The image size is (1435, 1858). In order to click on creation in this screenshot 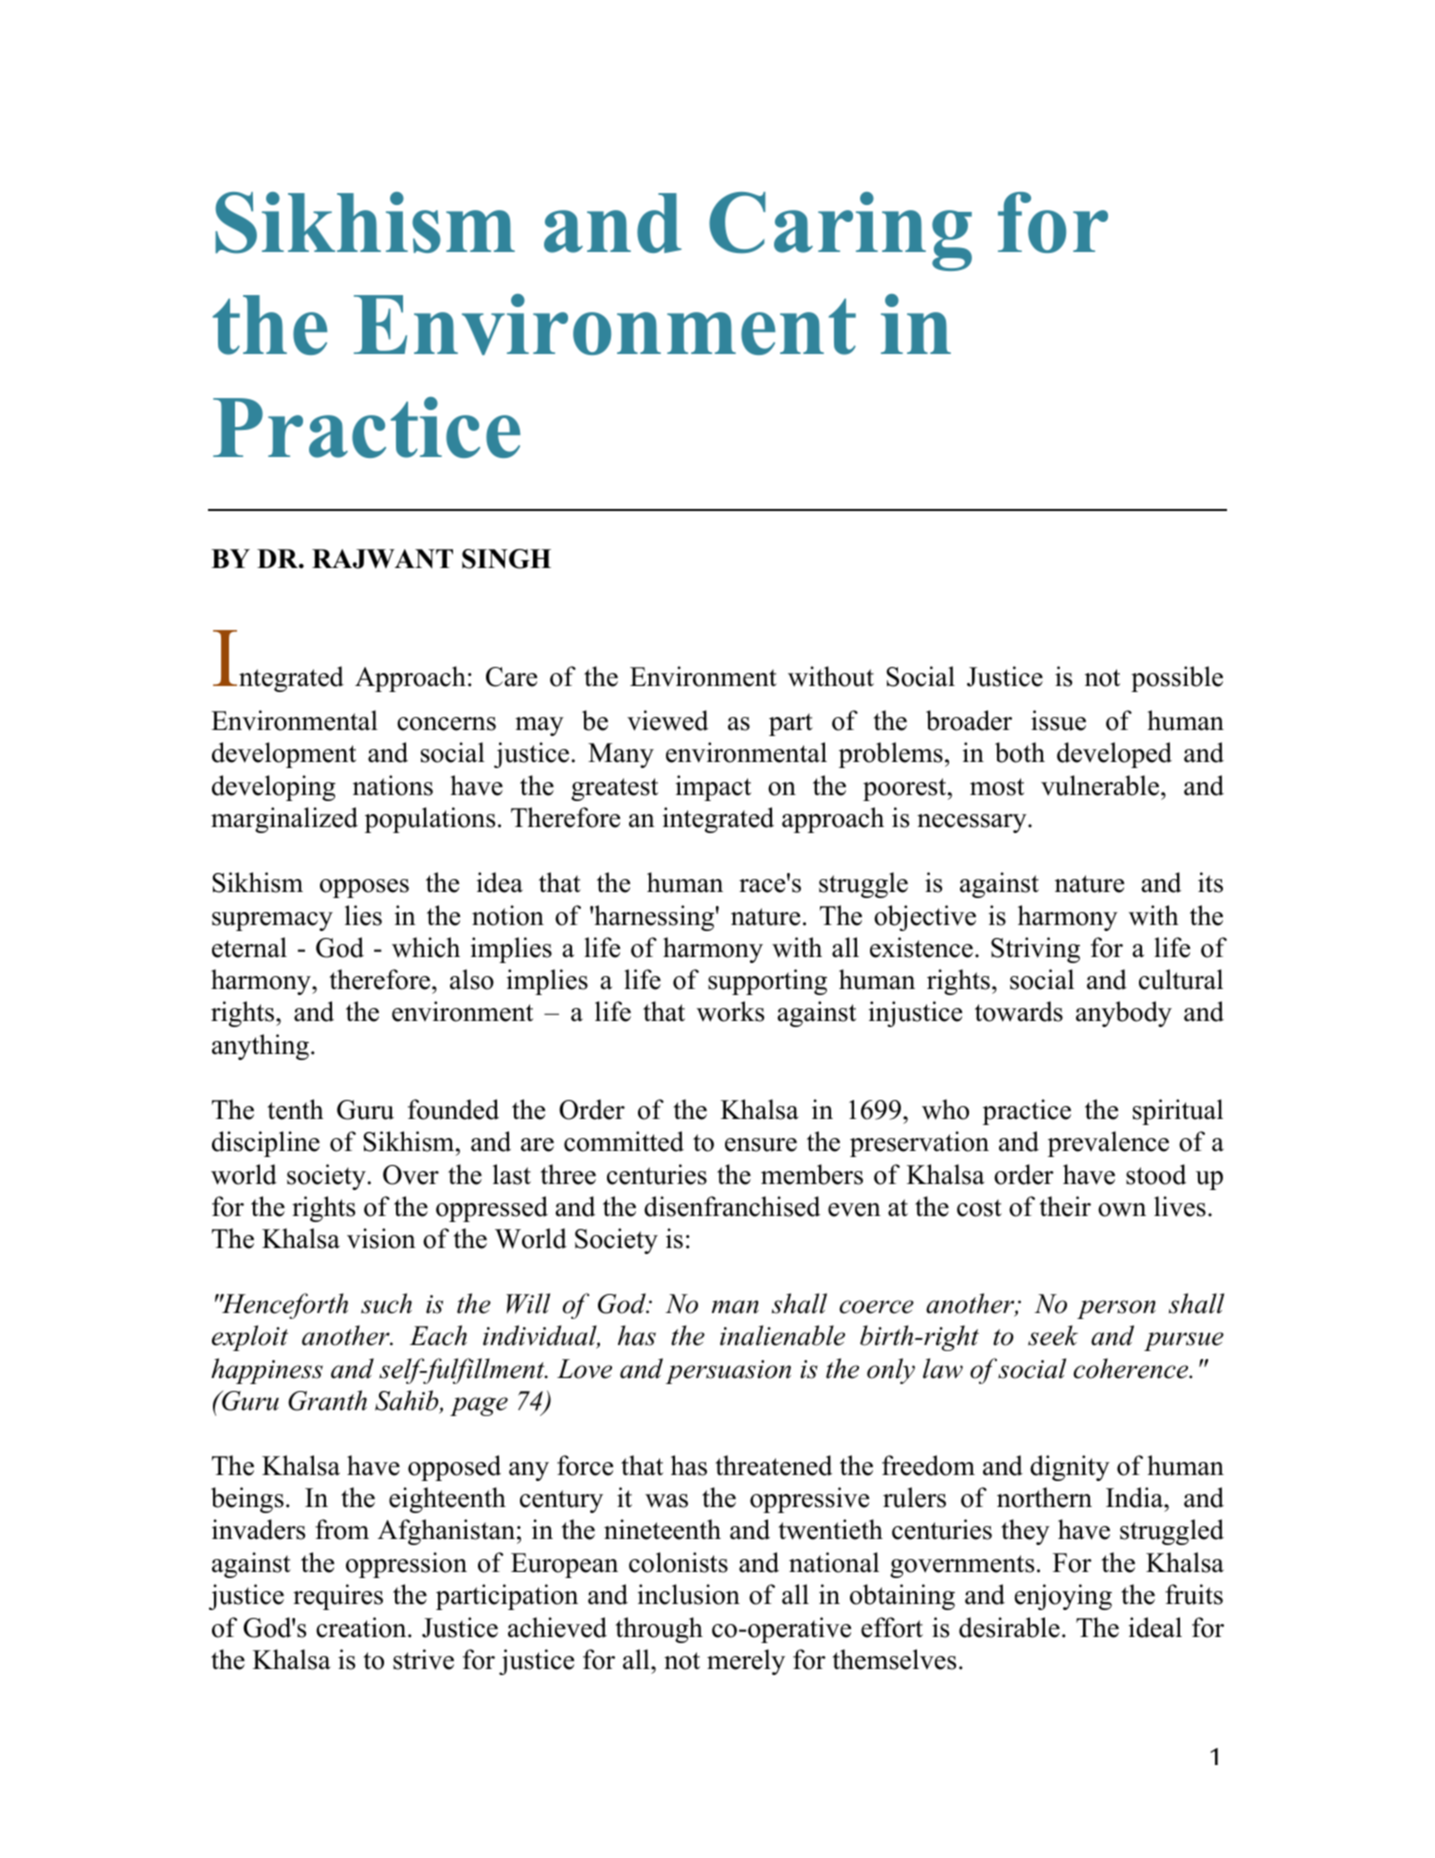, I will do `click(362, 1627)`.
